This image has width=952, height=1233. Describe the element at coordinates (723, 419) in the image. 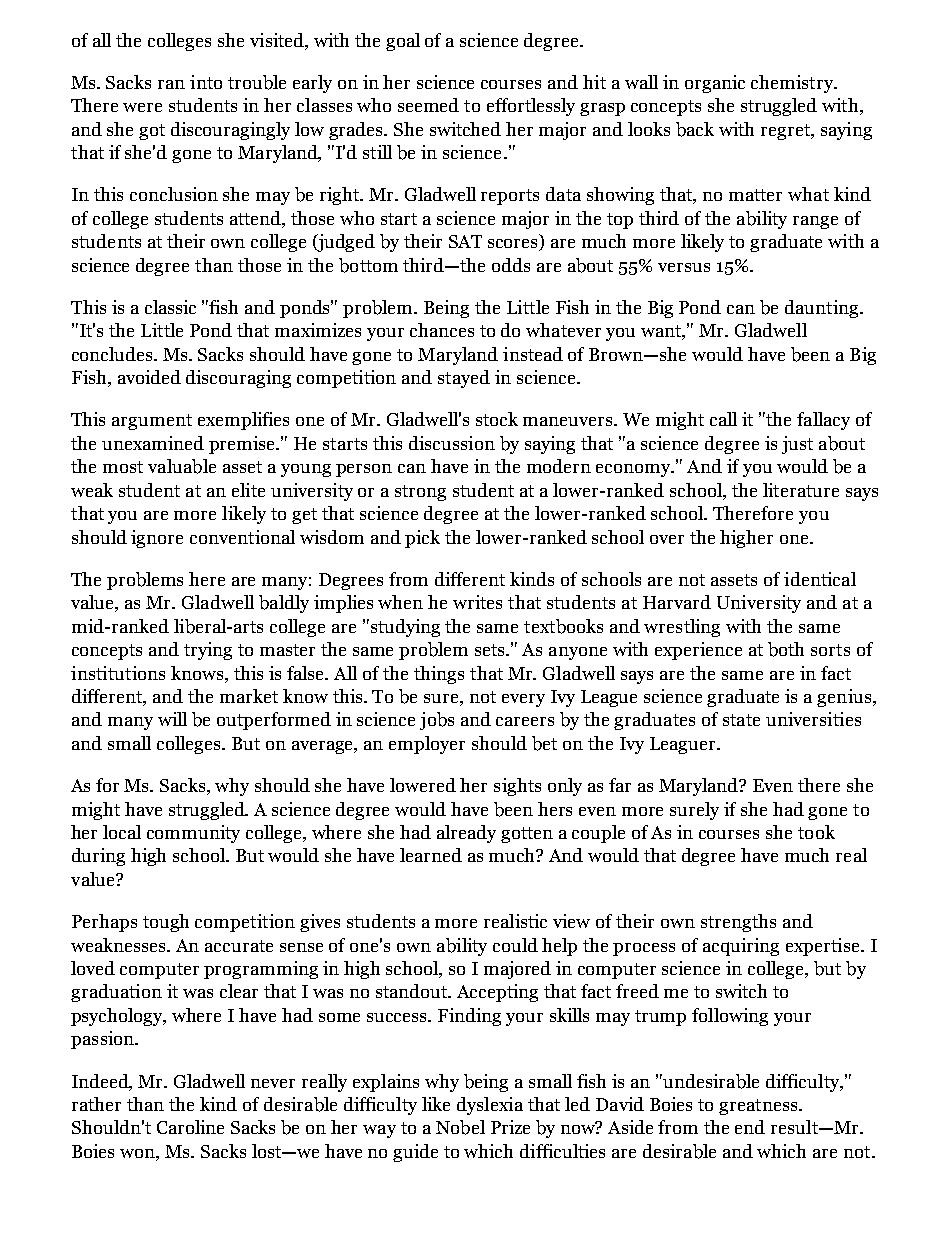

I see `call` at that location.
